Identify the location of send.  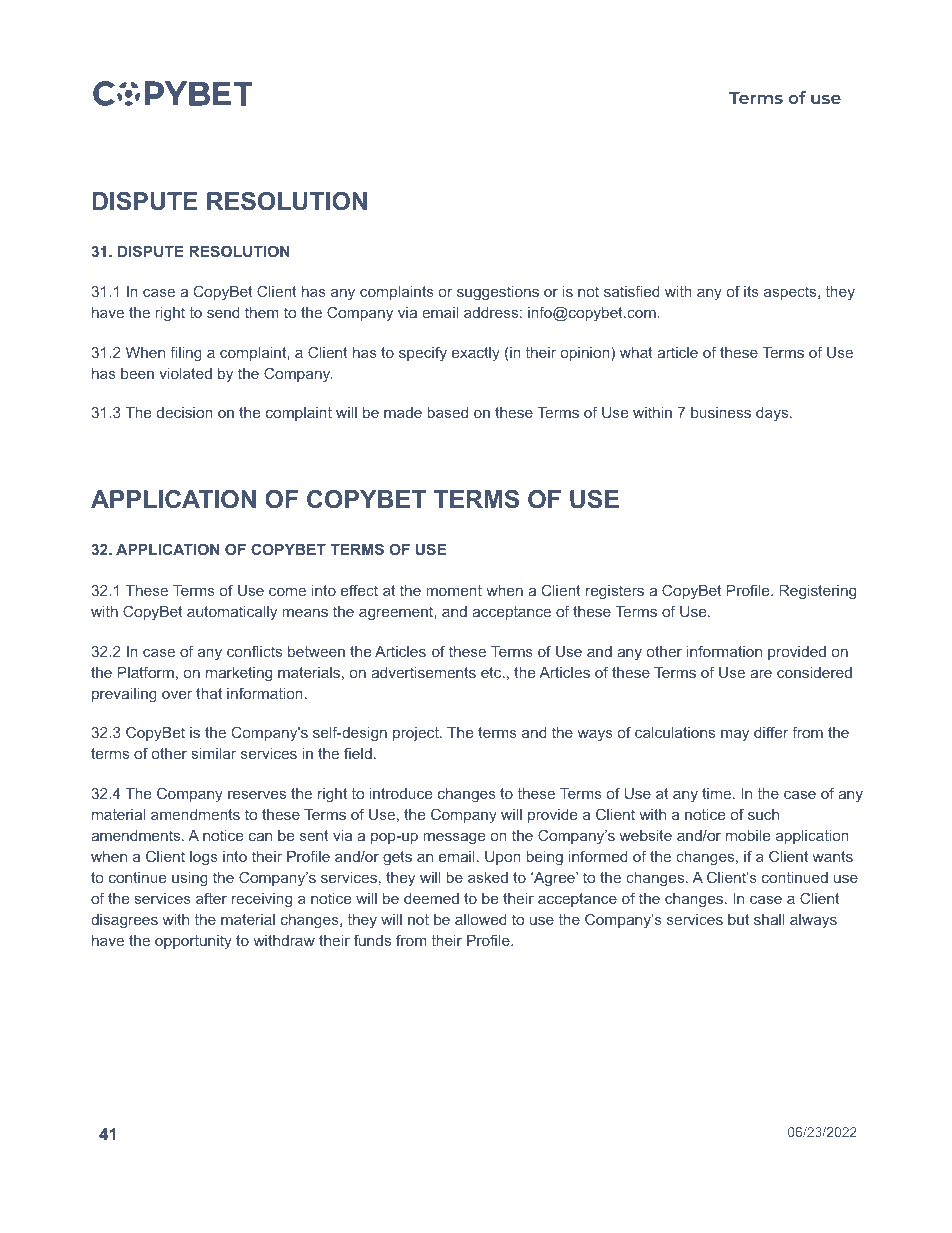
(223, 312).
